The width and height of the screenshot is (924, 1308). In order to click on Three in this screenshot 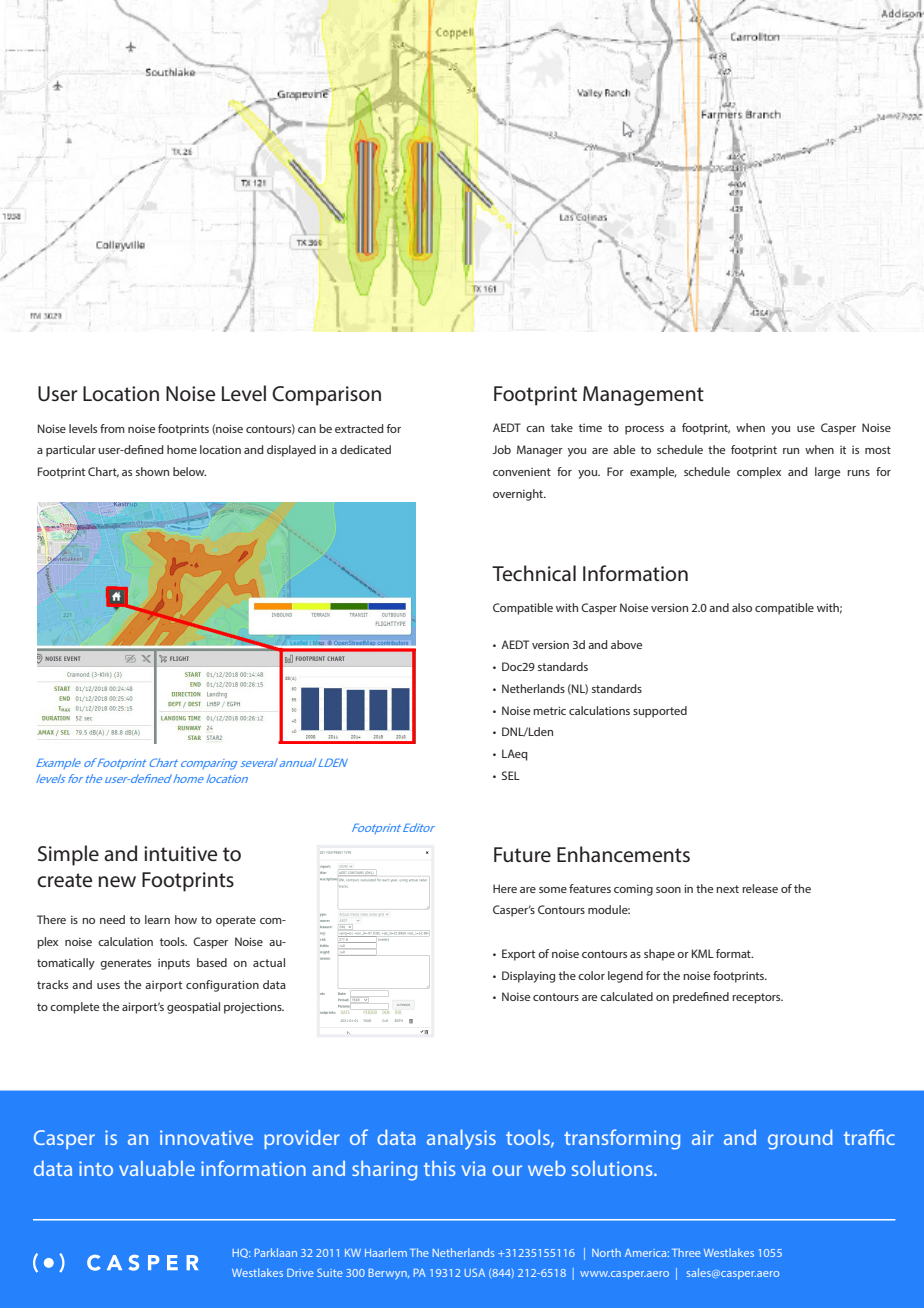, I will do `click(686, 1252)`.
